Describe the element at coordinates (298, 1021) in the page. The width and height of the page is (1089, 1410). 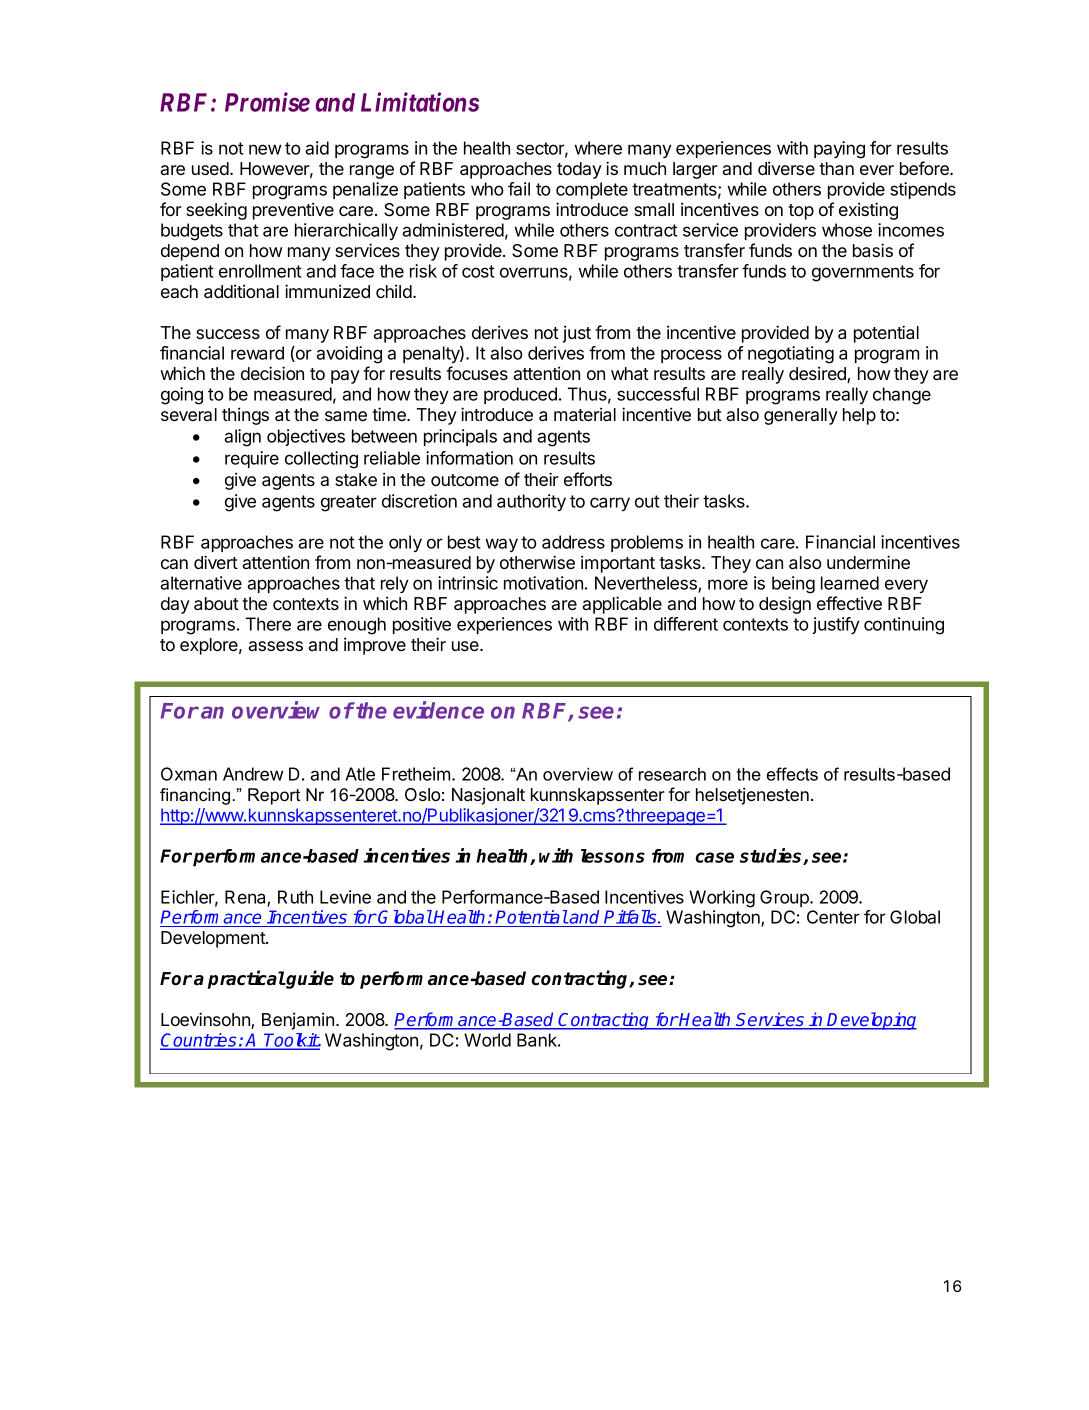
I see `Benjamin` at that location.
